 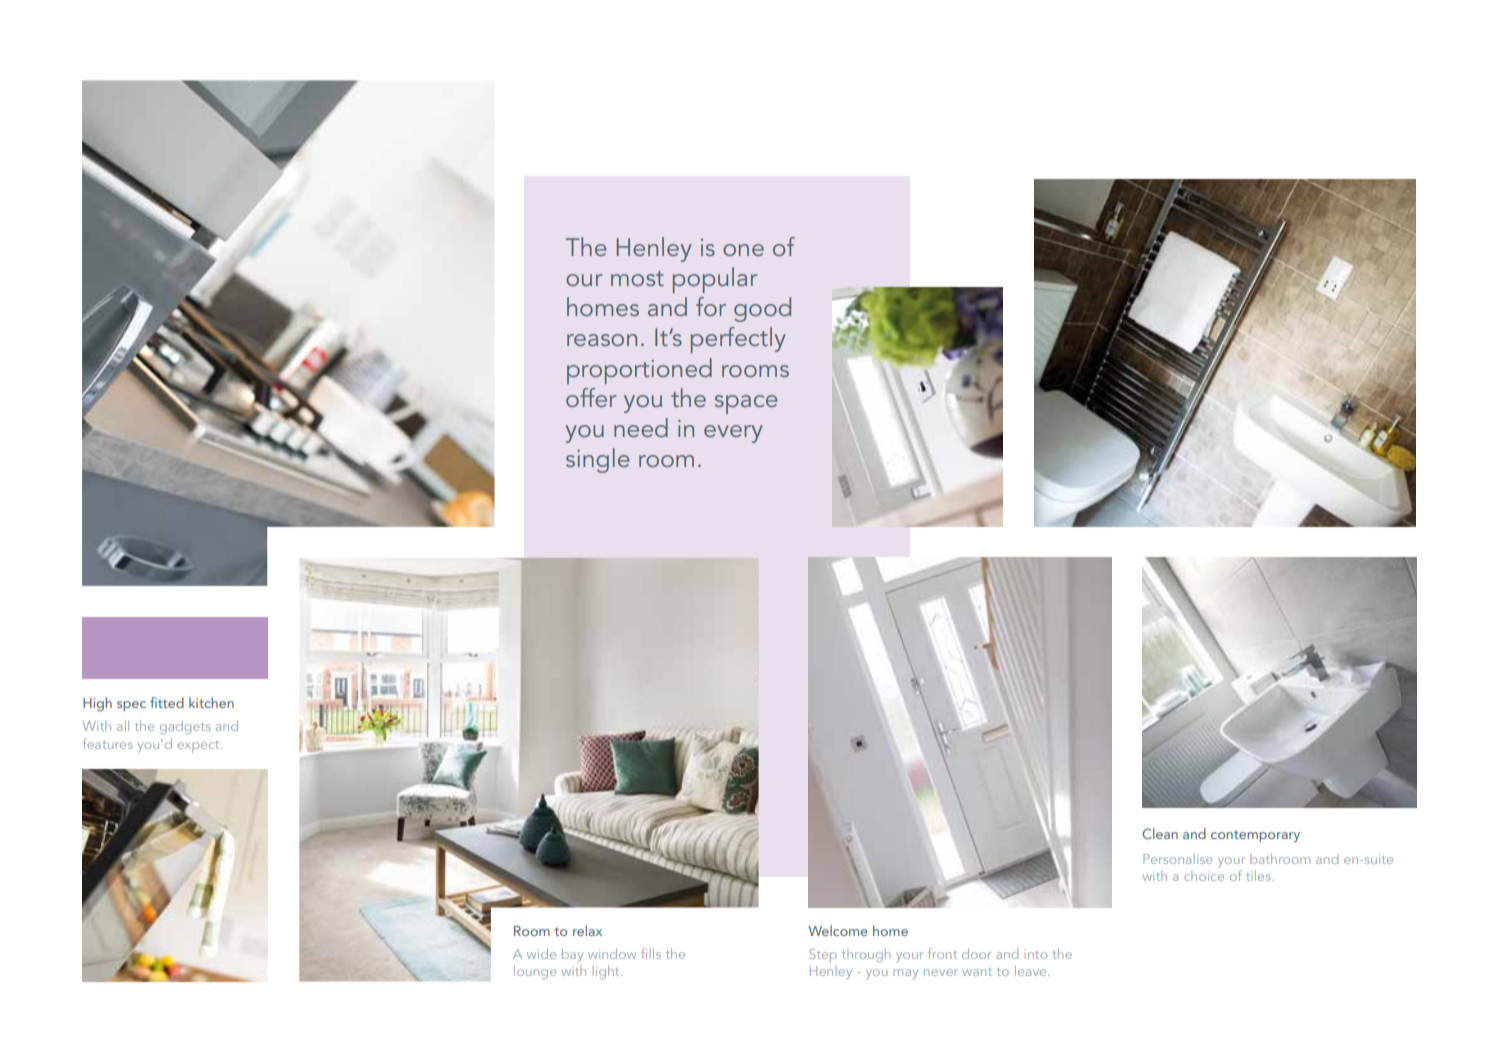 What do you see at coordinates (211, 702) in the image?
I see `kitchen` at bounding box center [211, 702].
